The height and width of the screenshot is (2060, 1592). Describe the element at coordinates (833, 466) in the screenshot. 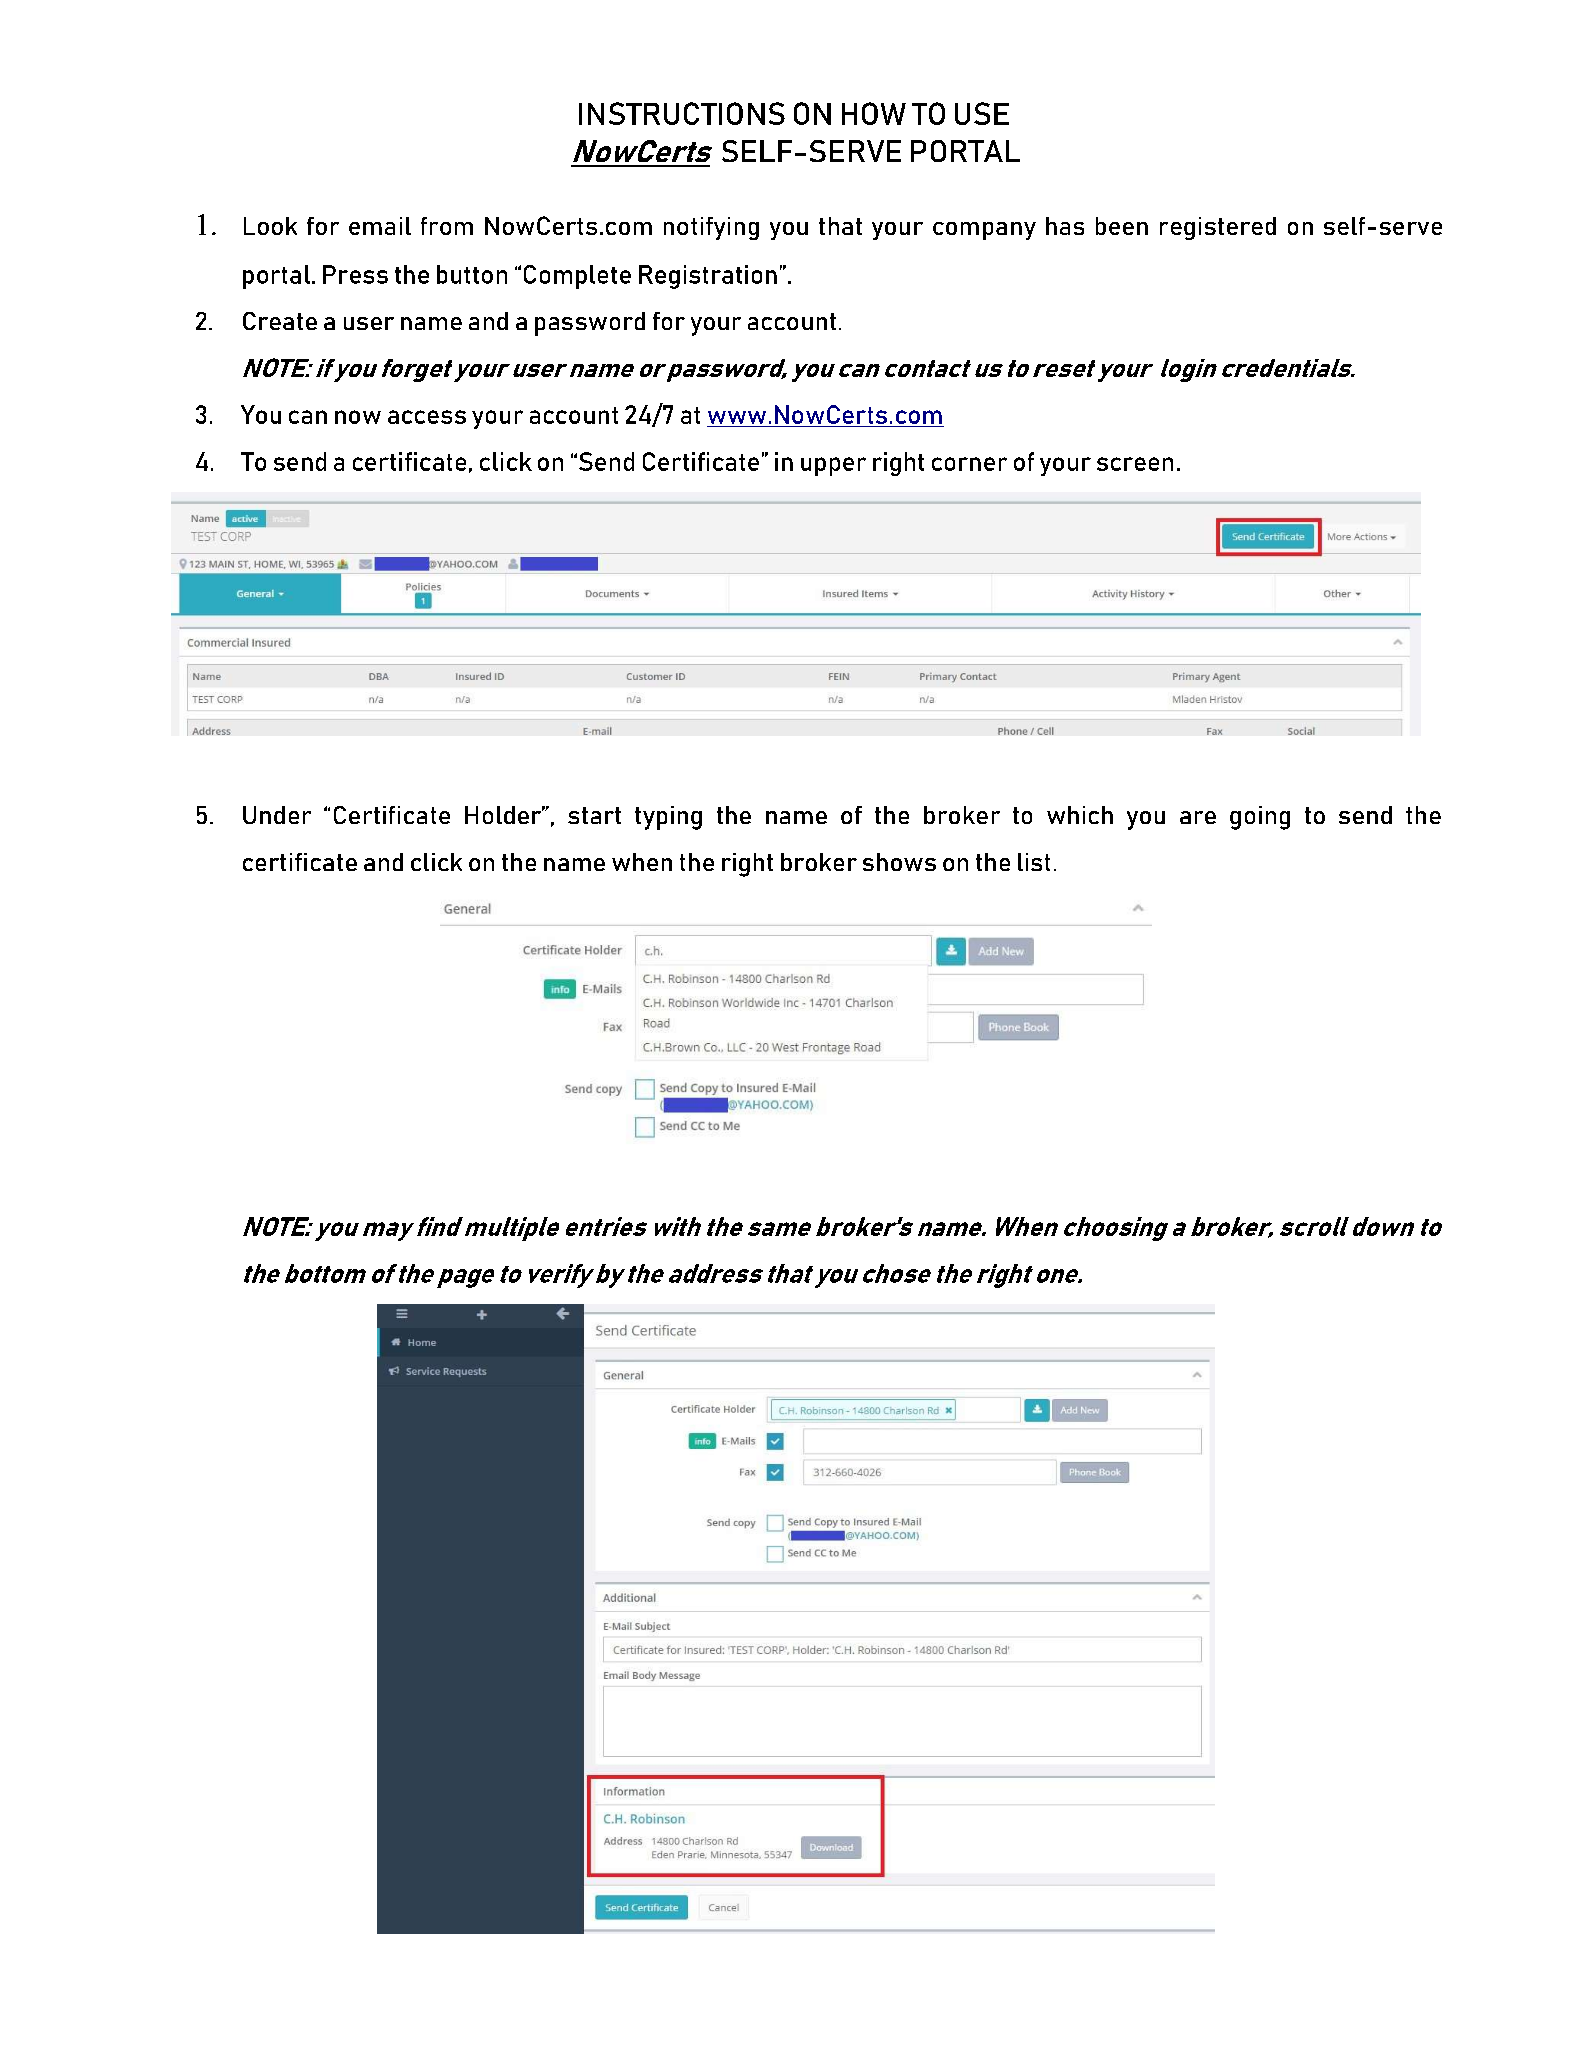

I see `upper` at that location.
